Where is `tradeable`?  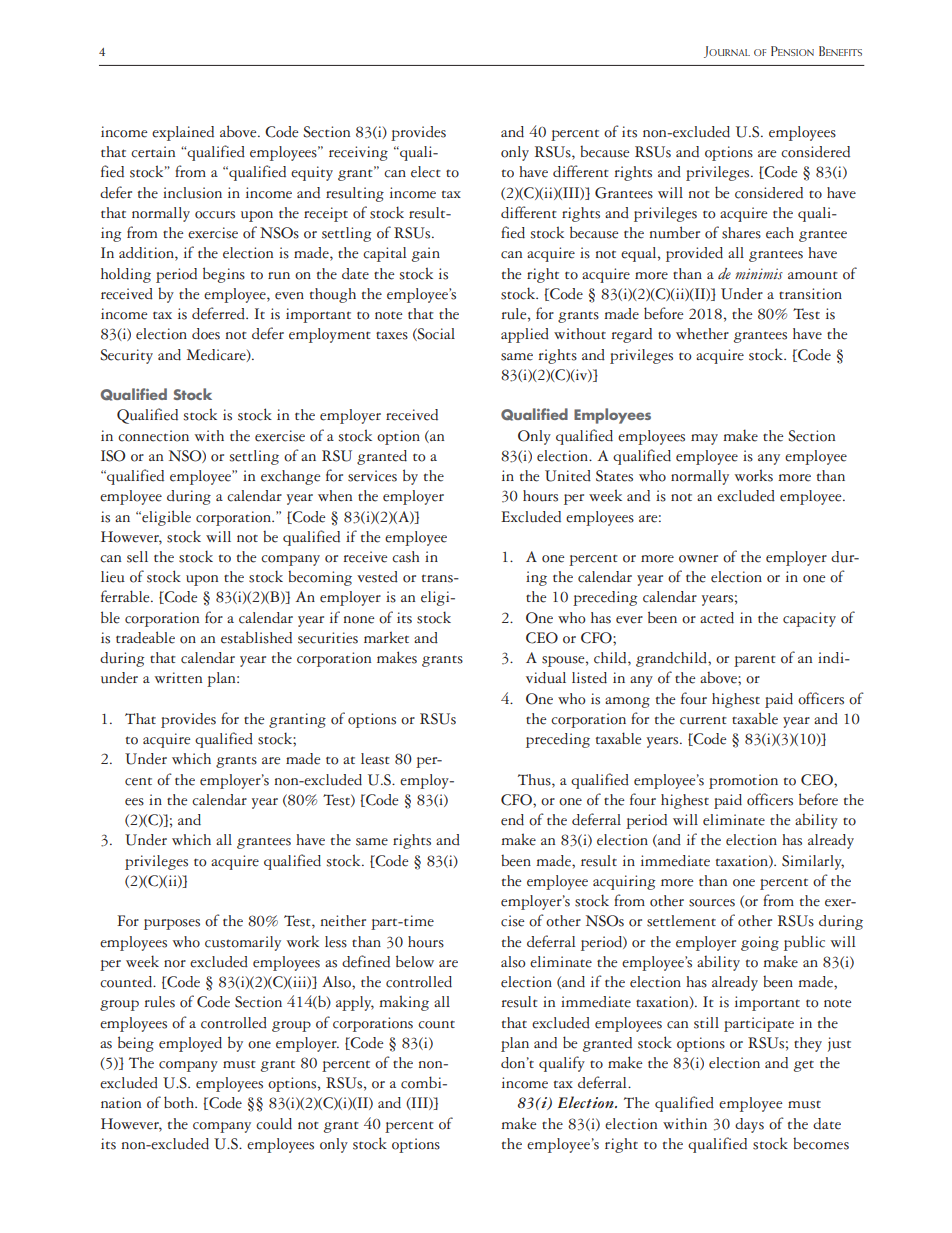
tradeable is located at coordinates (145, 637).
